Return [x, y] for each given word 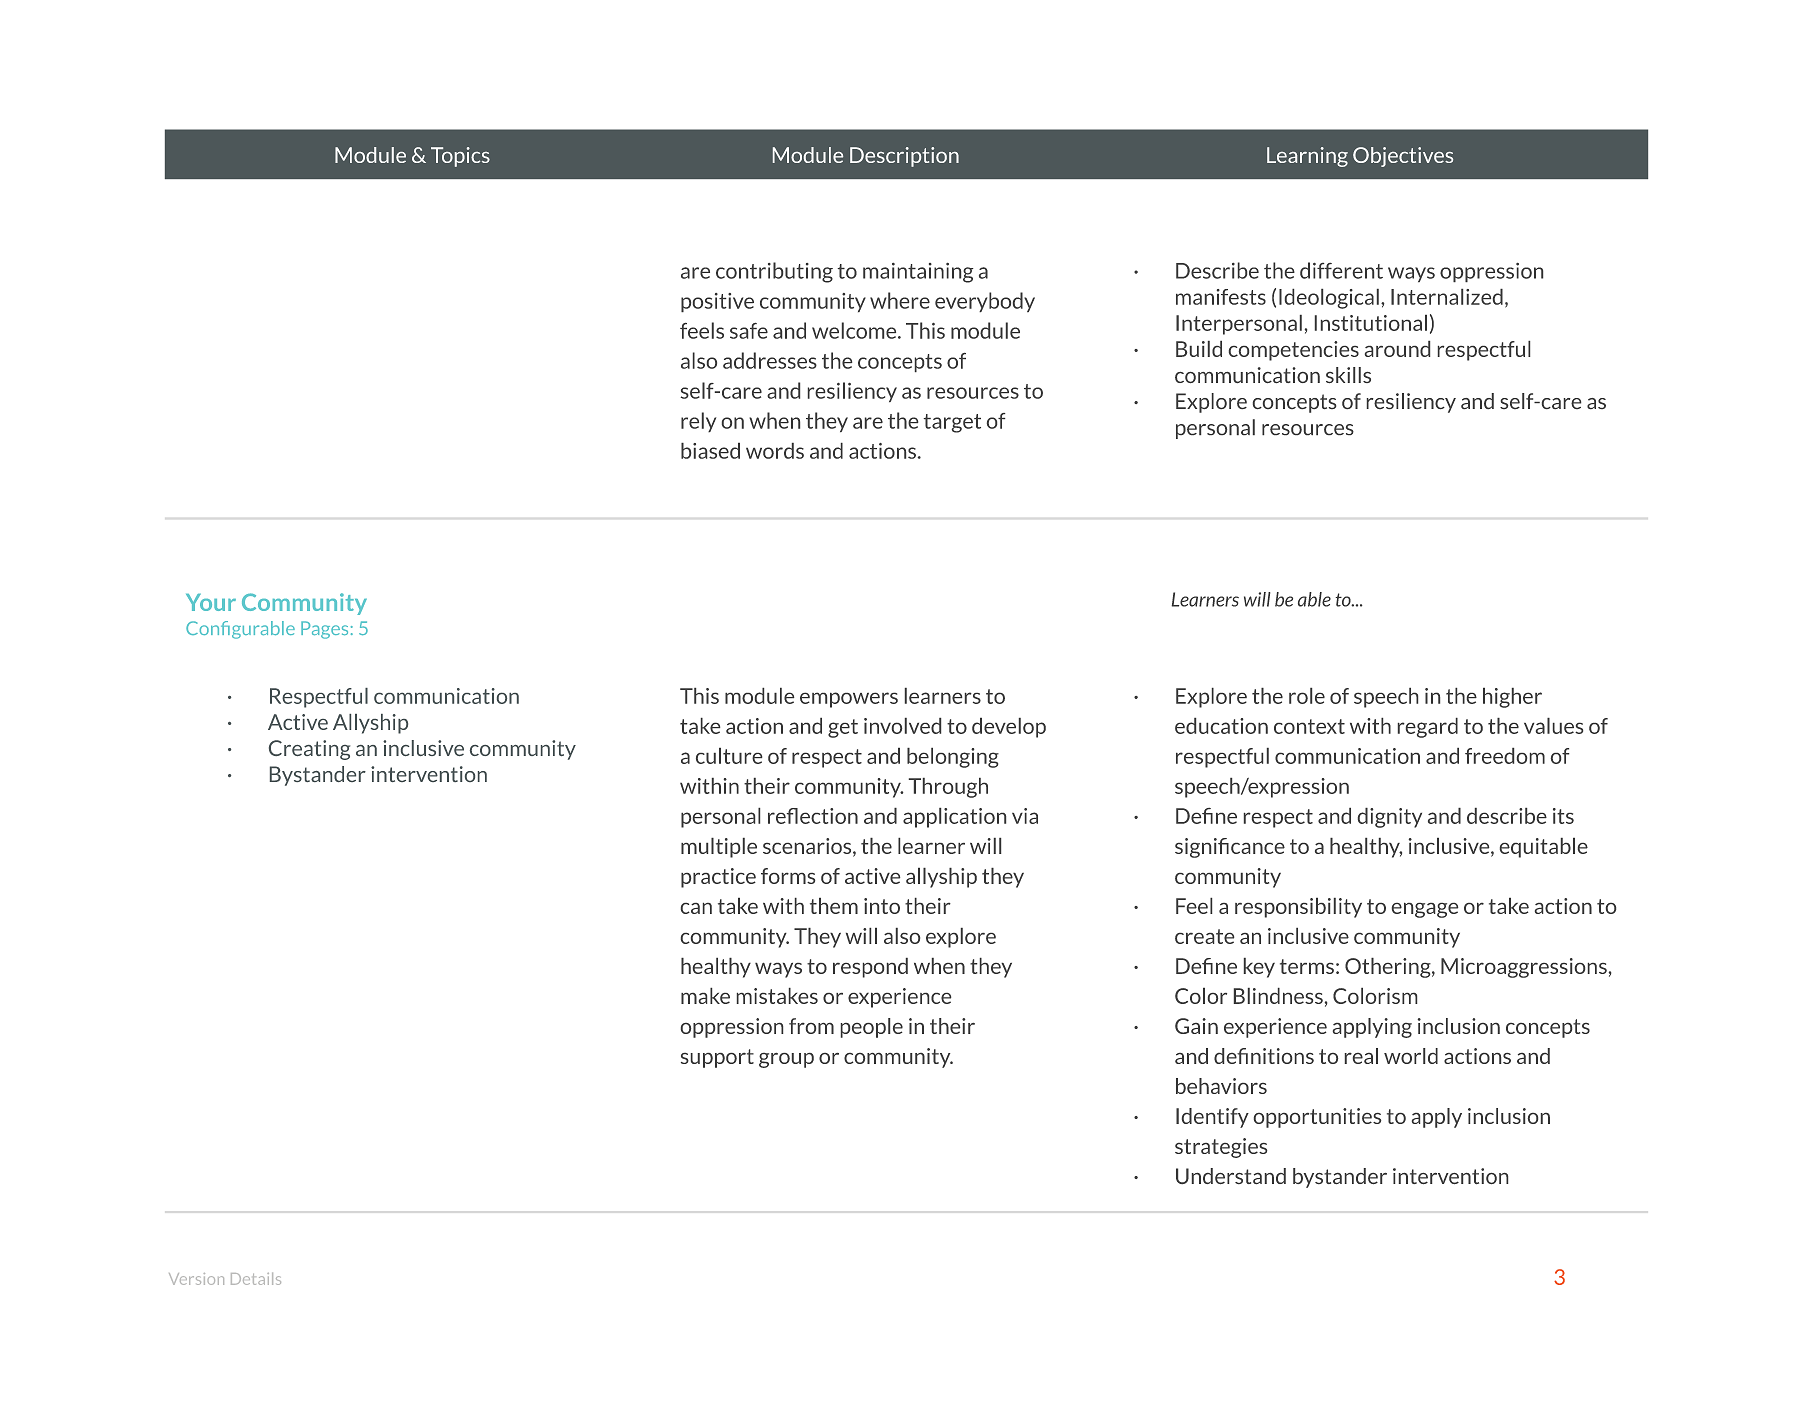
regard [1428, 728]
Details [256, 1279]
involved [902, 726]
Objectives [1403, 157]
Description [904, 157]
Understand [1231, 1176]
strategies [1221, 1148]
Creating [309, 750]
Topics [460, 157]
